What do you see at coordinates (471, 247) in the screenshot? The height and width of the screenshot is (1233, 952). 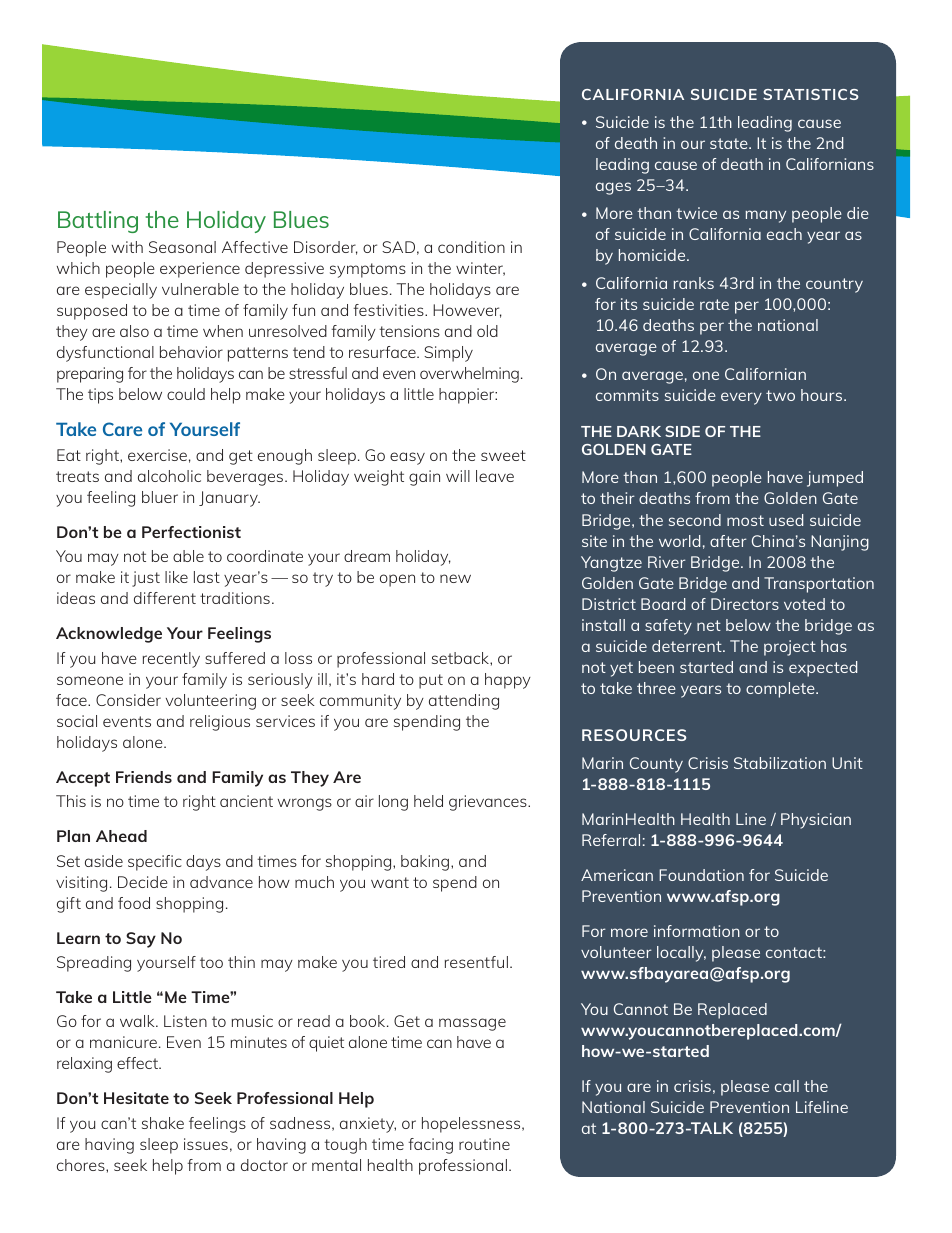 I see `condition` at bounding box center [471, 247].
